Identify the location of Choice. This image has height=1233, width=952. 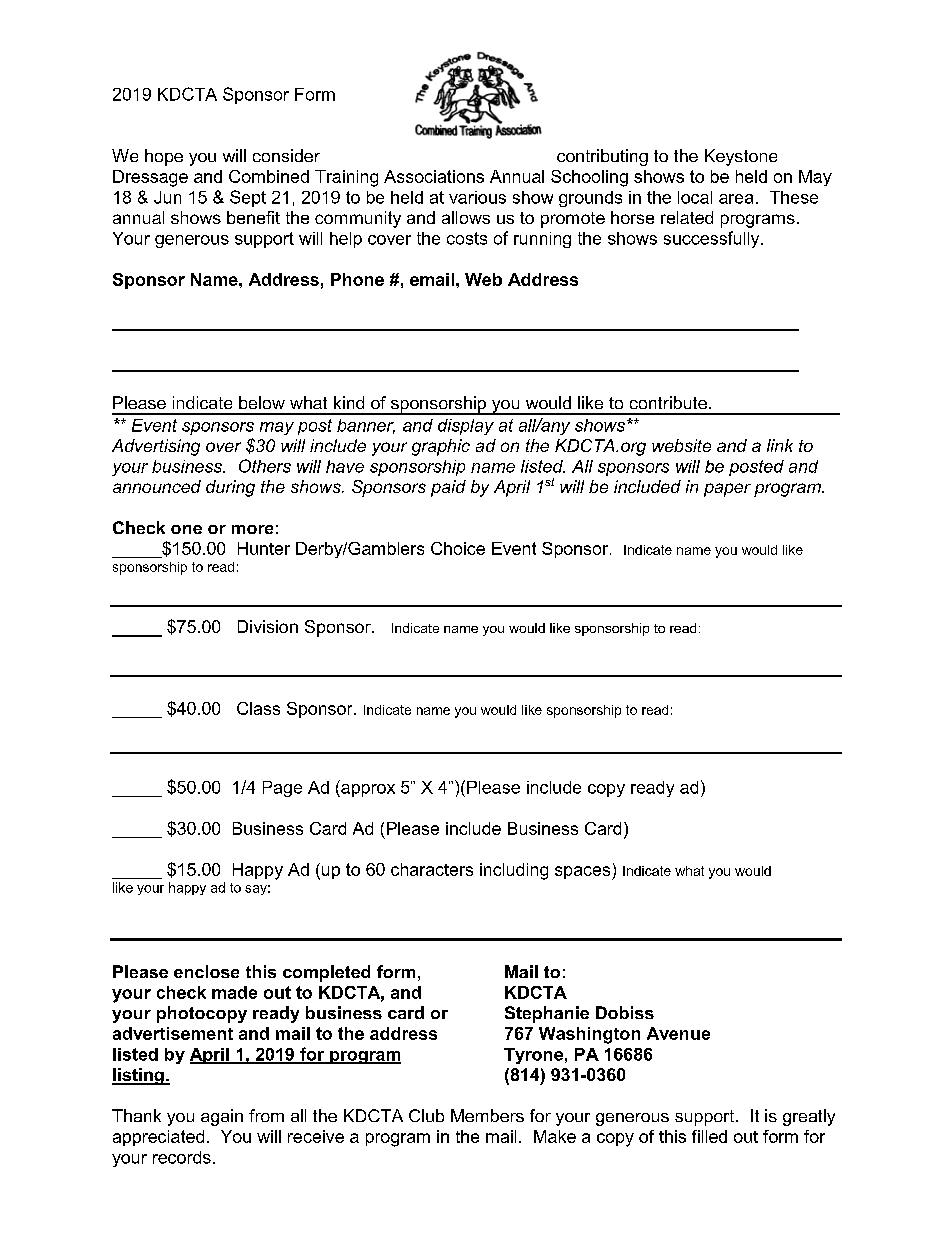
(458, 548).
